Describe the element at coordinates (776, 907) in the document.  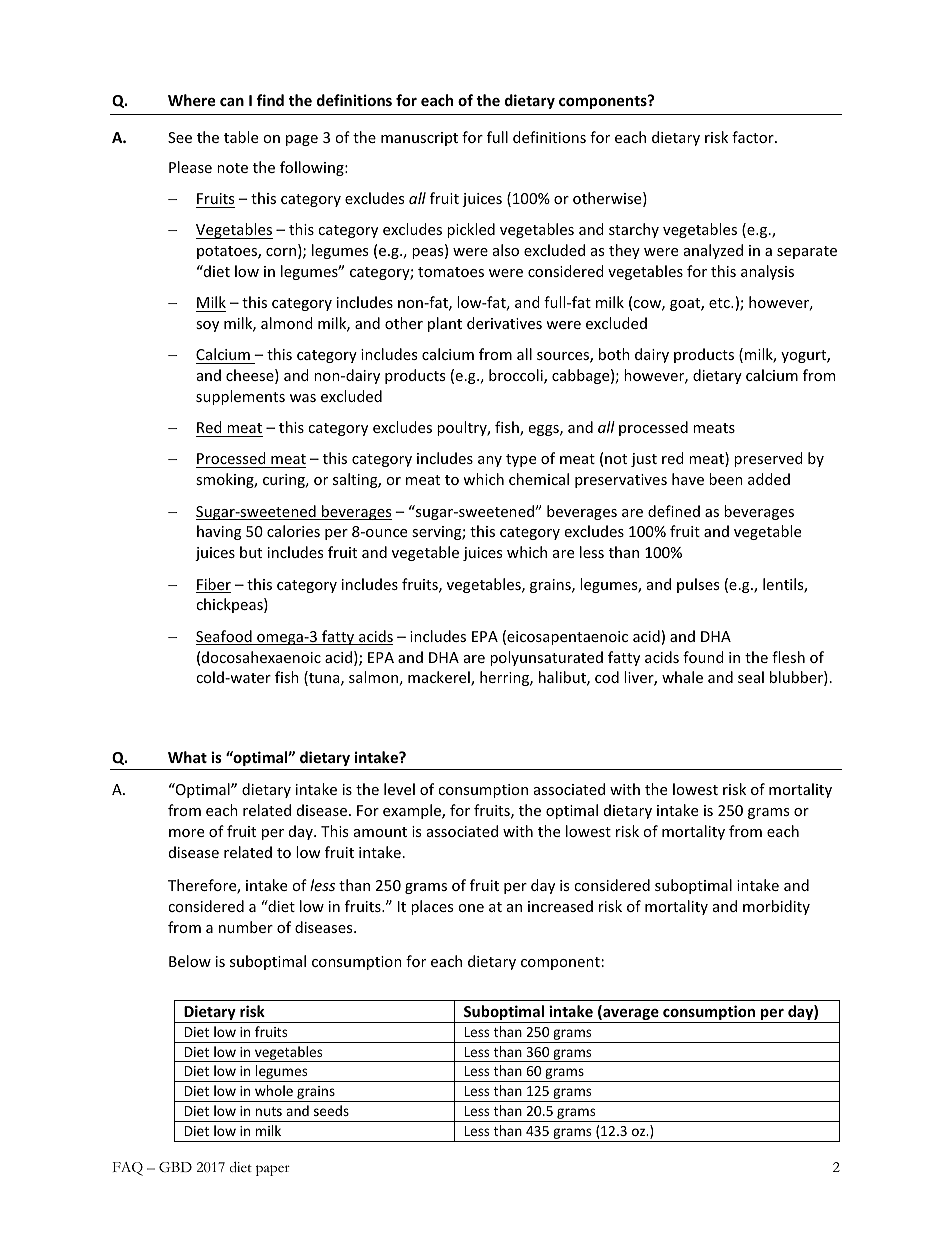
I see `morbidity` at that location.
